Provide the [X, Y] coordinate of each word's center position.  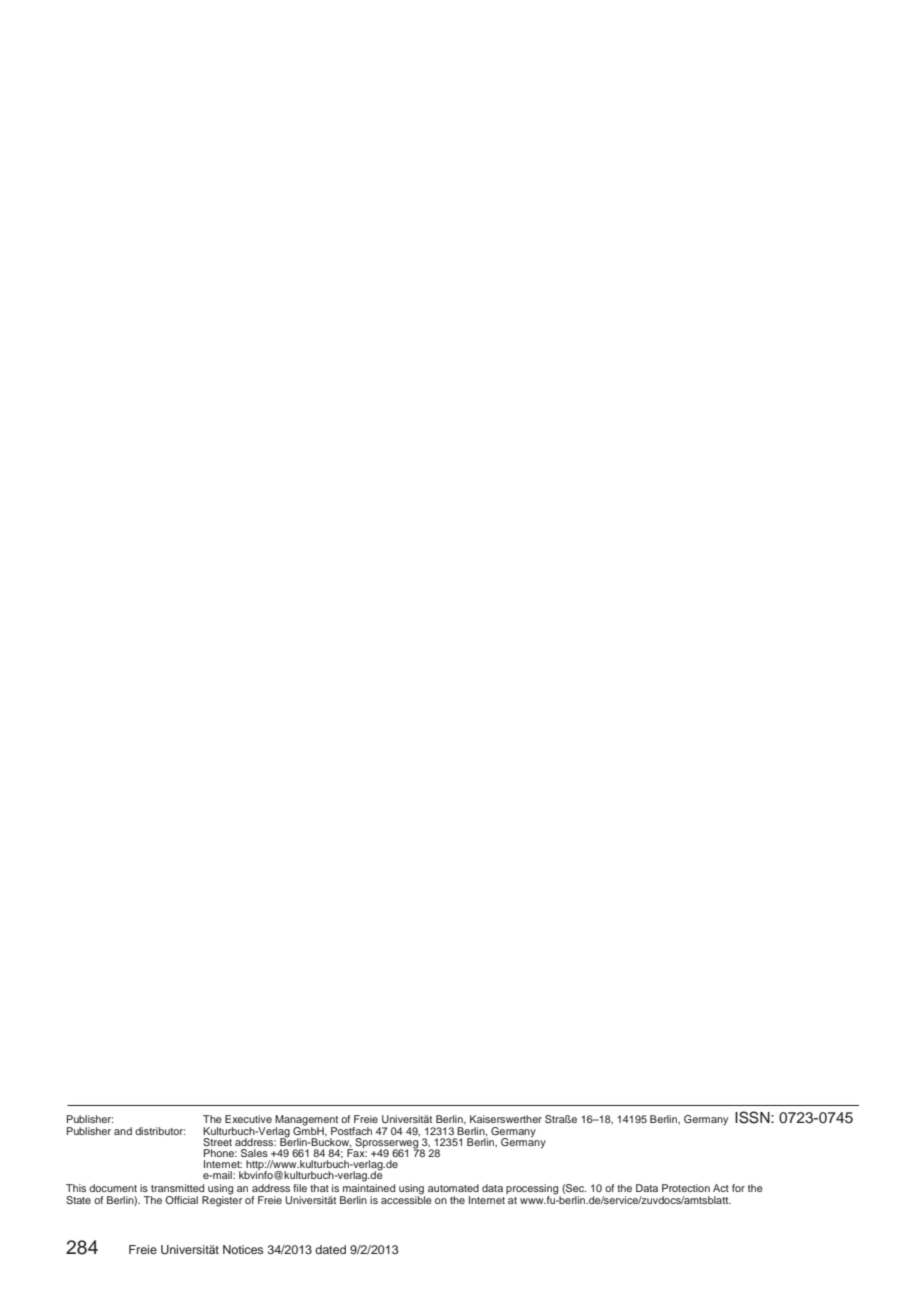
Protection [686, 1188]
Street [217, 1142]
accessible [406, 1199]
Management [306, 1120]
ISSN [753, 1117]
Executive [248, 1119]
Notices [243, 1249]
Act [721, 1188]
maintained [369, 1186]
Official [181, 1200]
